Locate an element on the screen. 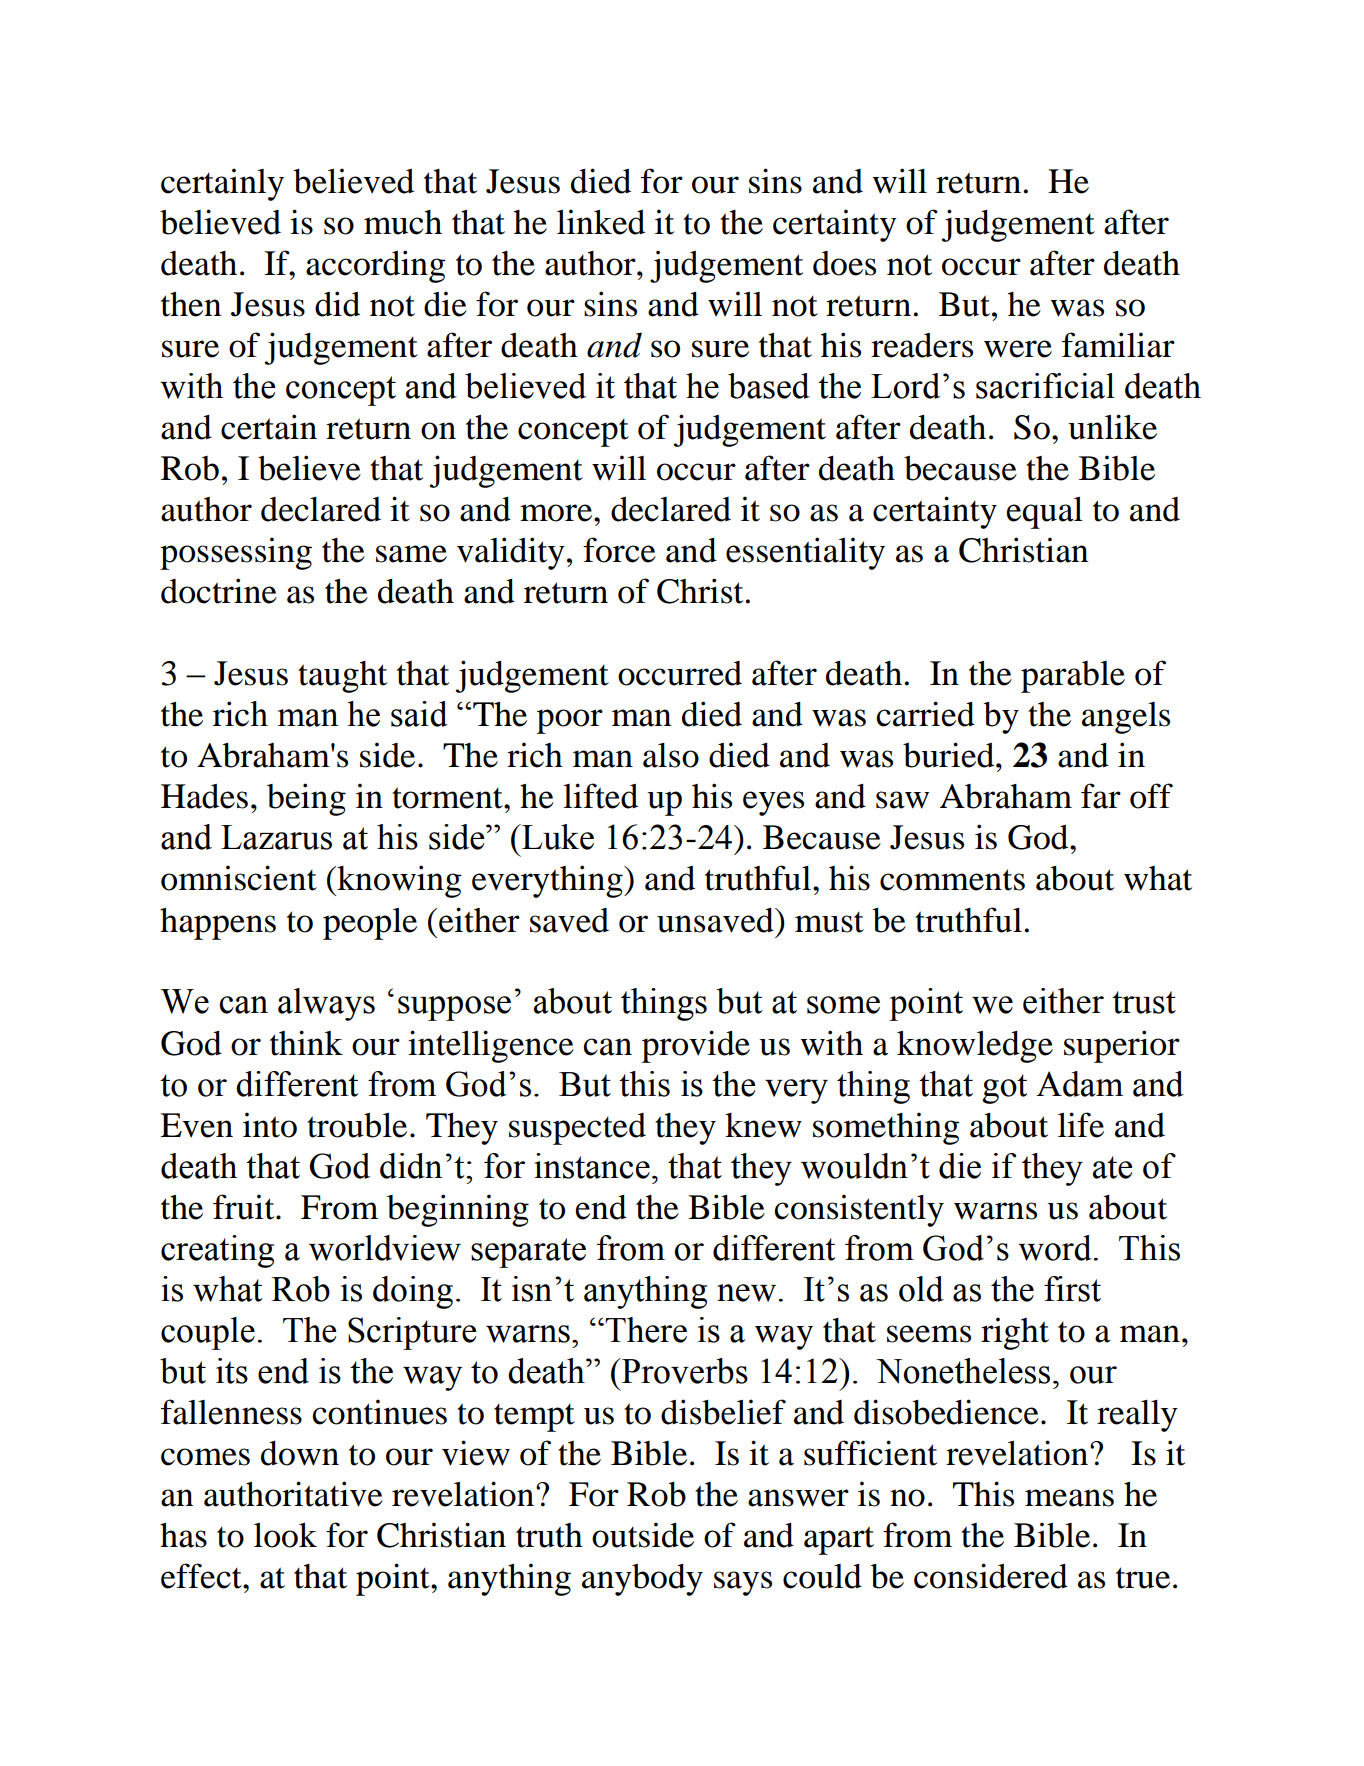 The height and width of the screenshot is (1766, 1364). according is located at coordinates (375, 266).
